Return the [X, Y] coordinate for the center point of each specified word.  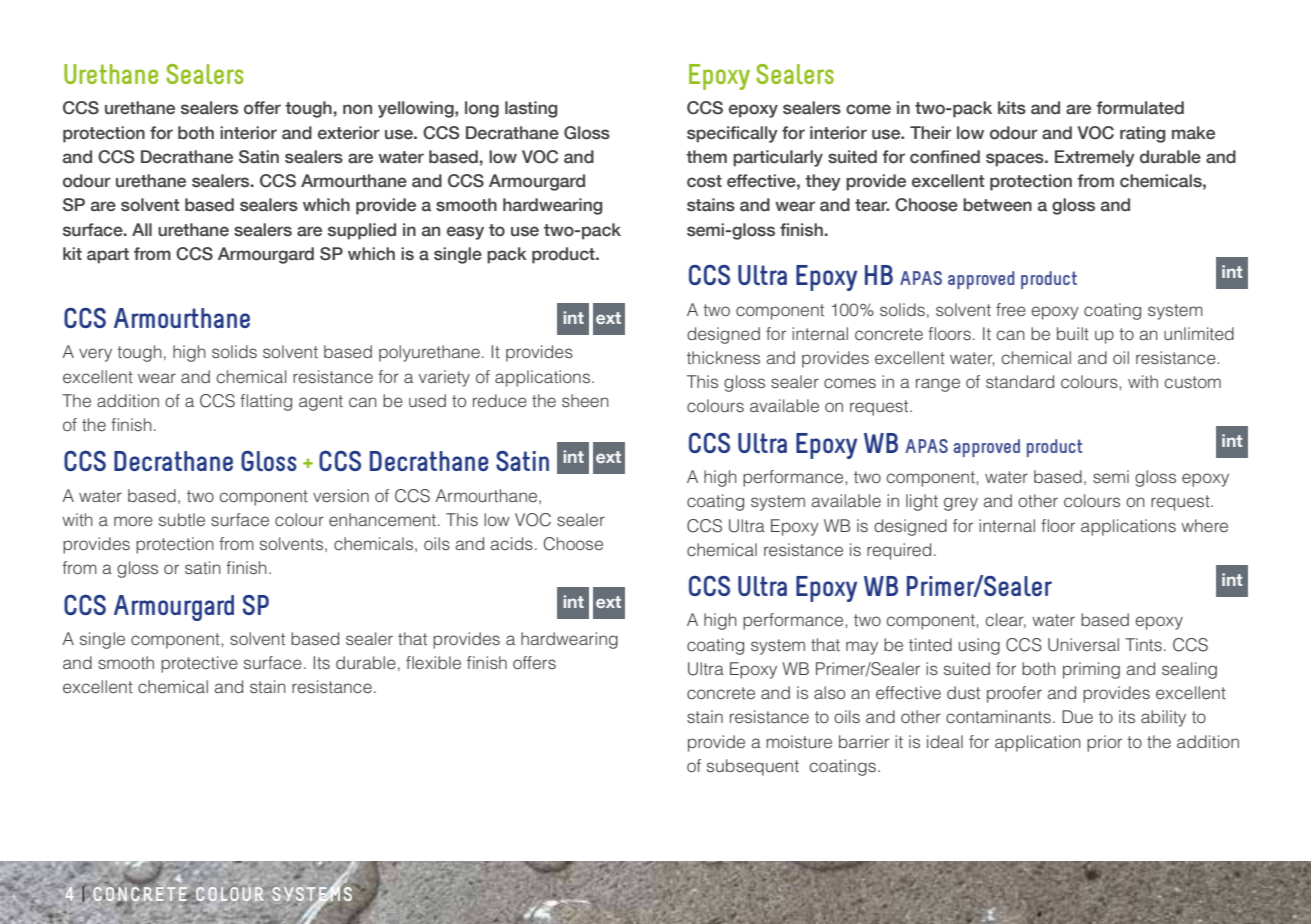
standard [1020, 381]
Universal [1083, 645]
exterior [349, 133]
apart [108, 256]
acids [511, 543]
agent [321, 403]
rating [1143, 134]
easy [465, 233]
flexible [433, 662]
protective [199, 664]
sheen [585, 400]
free [1011, 310]
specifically [732, 134]
